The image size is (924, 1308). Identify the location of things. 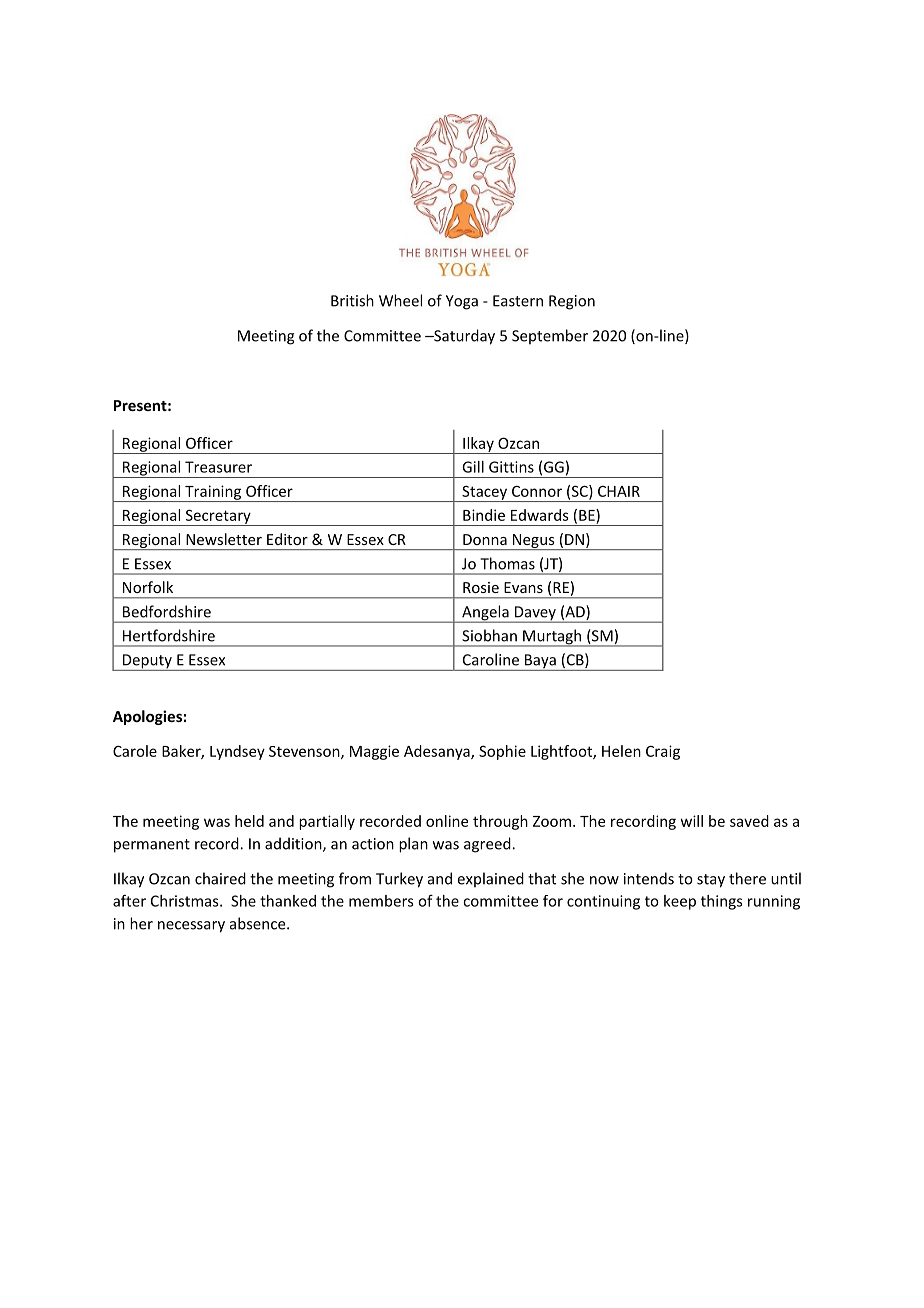
(722, 902).
